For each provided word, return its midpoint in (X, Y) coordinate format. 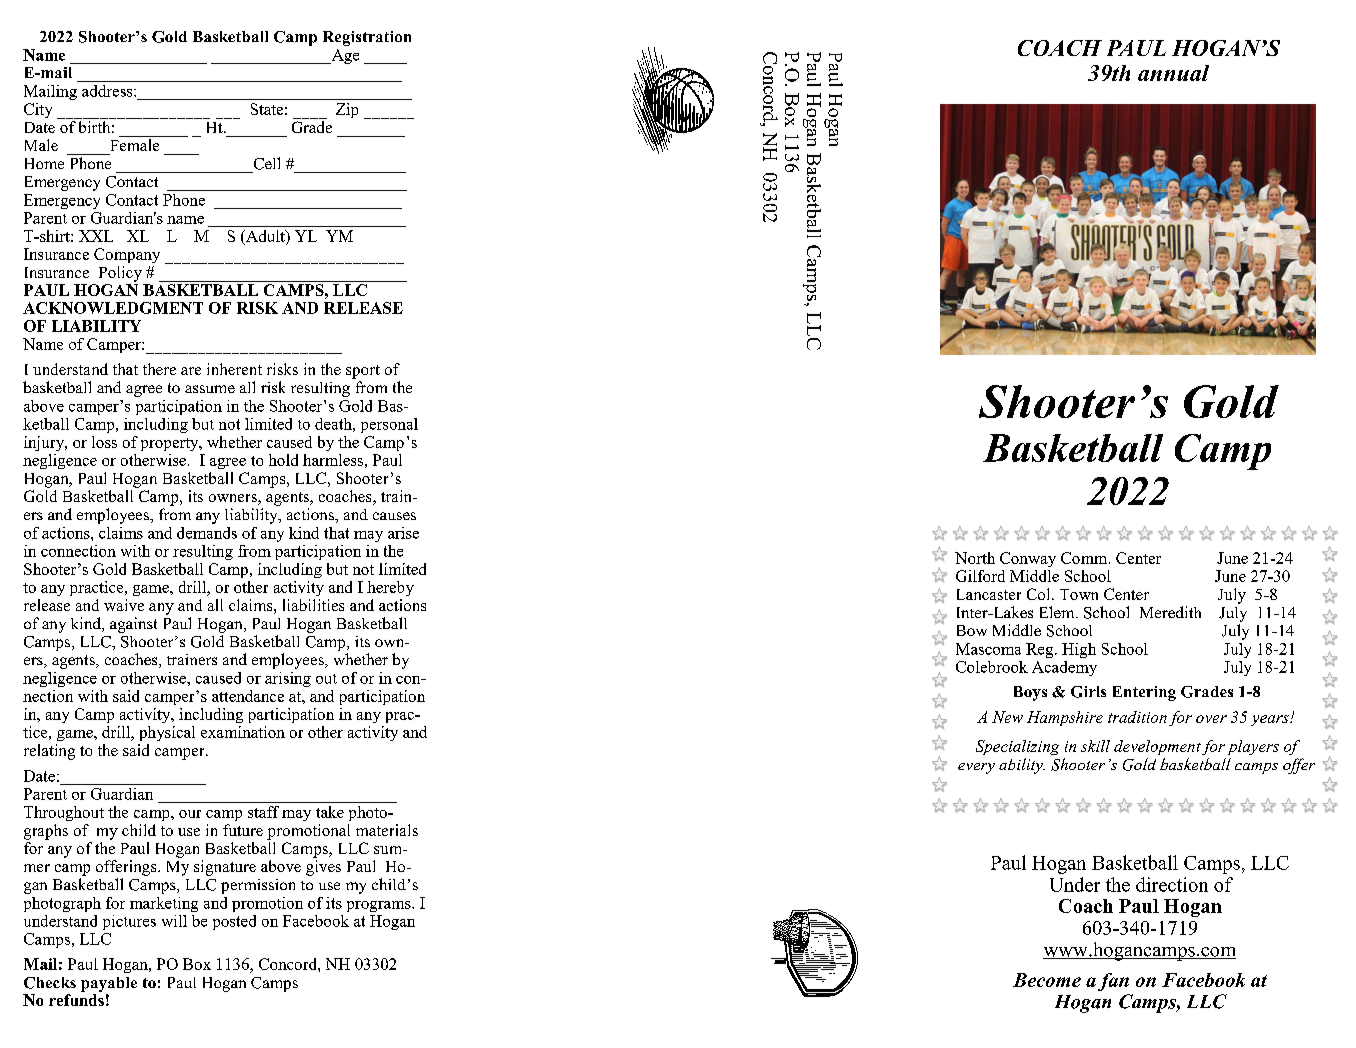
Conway (1028, 559)
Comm (1085, 558)
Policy (120, 274)
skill (1095, 746)
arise (403, 533)
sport (363, 372)
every (976, 768)
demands (207, 533)
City (38, 110)
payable (109, 984)
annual (1173, 73)
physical (167, 733)
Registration (367, 38)
